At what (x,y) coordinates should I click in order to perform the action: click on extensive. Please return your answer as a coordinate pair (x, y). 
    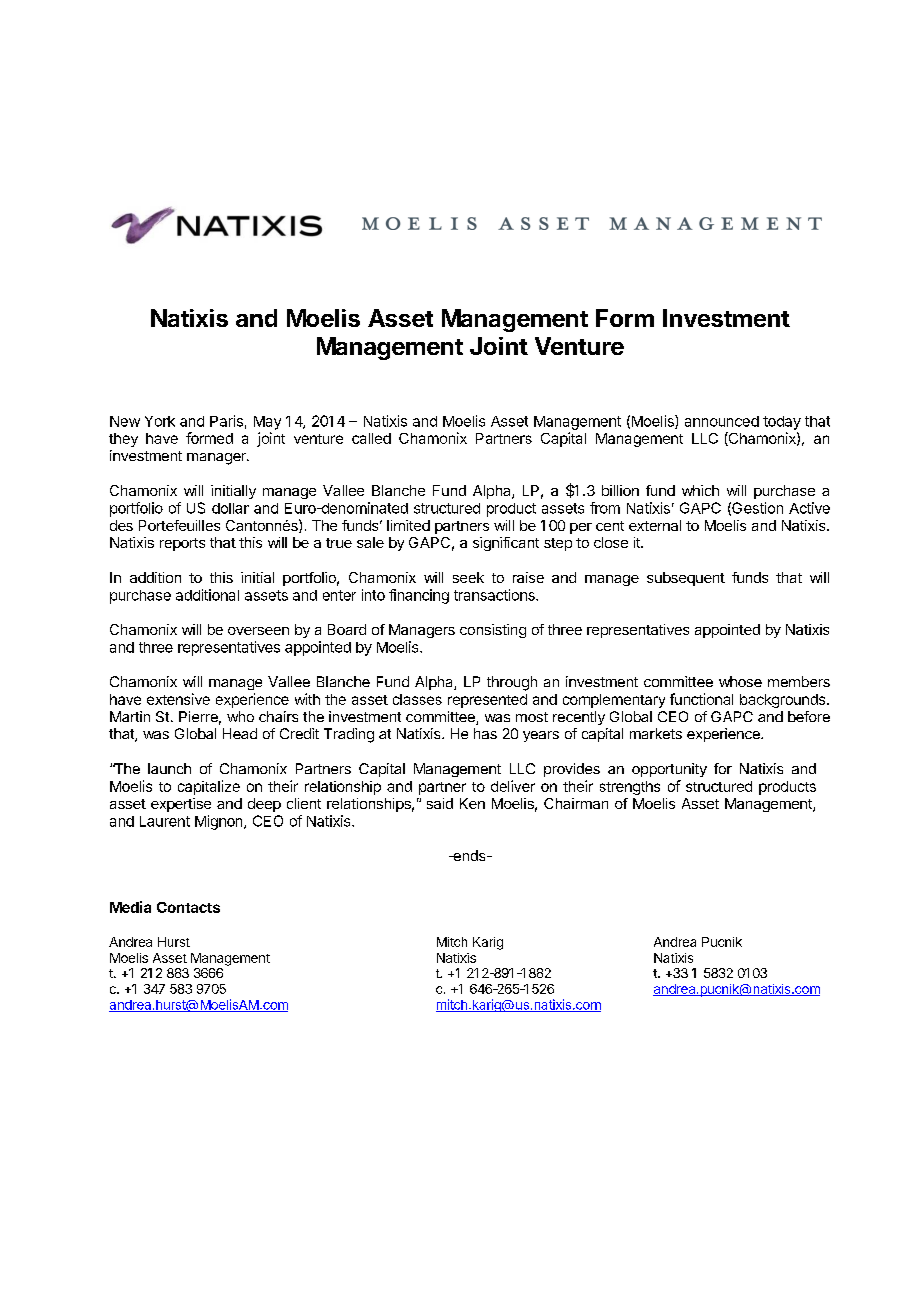
    Looking at the image, I should click on (178, 699).
